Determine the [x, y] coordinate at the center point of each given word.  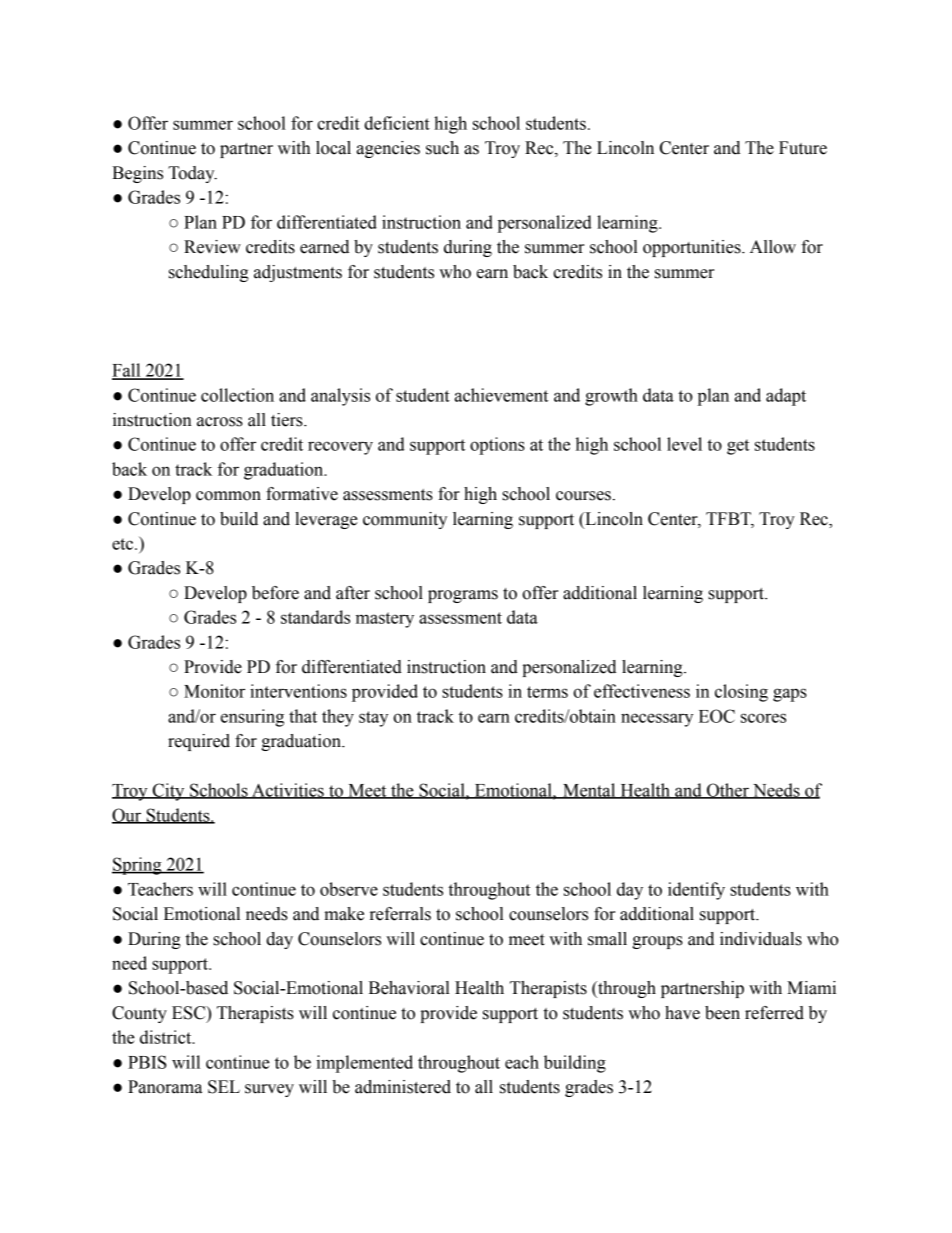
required [199, 742]
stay [373, 719]
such [442, 148]
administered [403, 1087]
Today [192, 174]
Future [803, 148]
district [167, 1037]
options [497, 446]
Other [728, 791]
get [738, 447]
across [220, 422]
